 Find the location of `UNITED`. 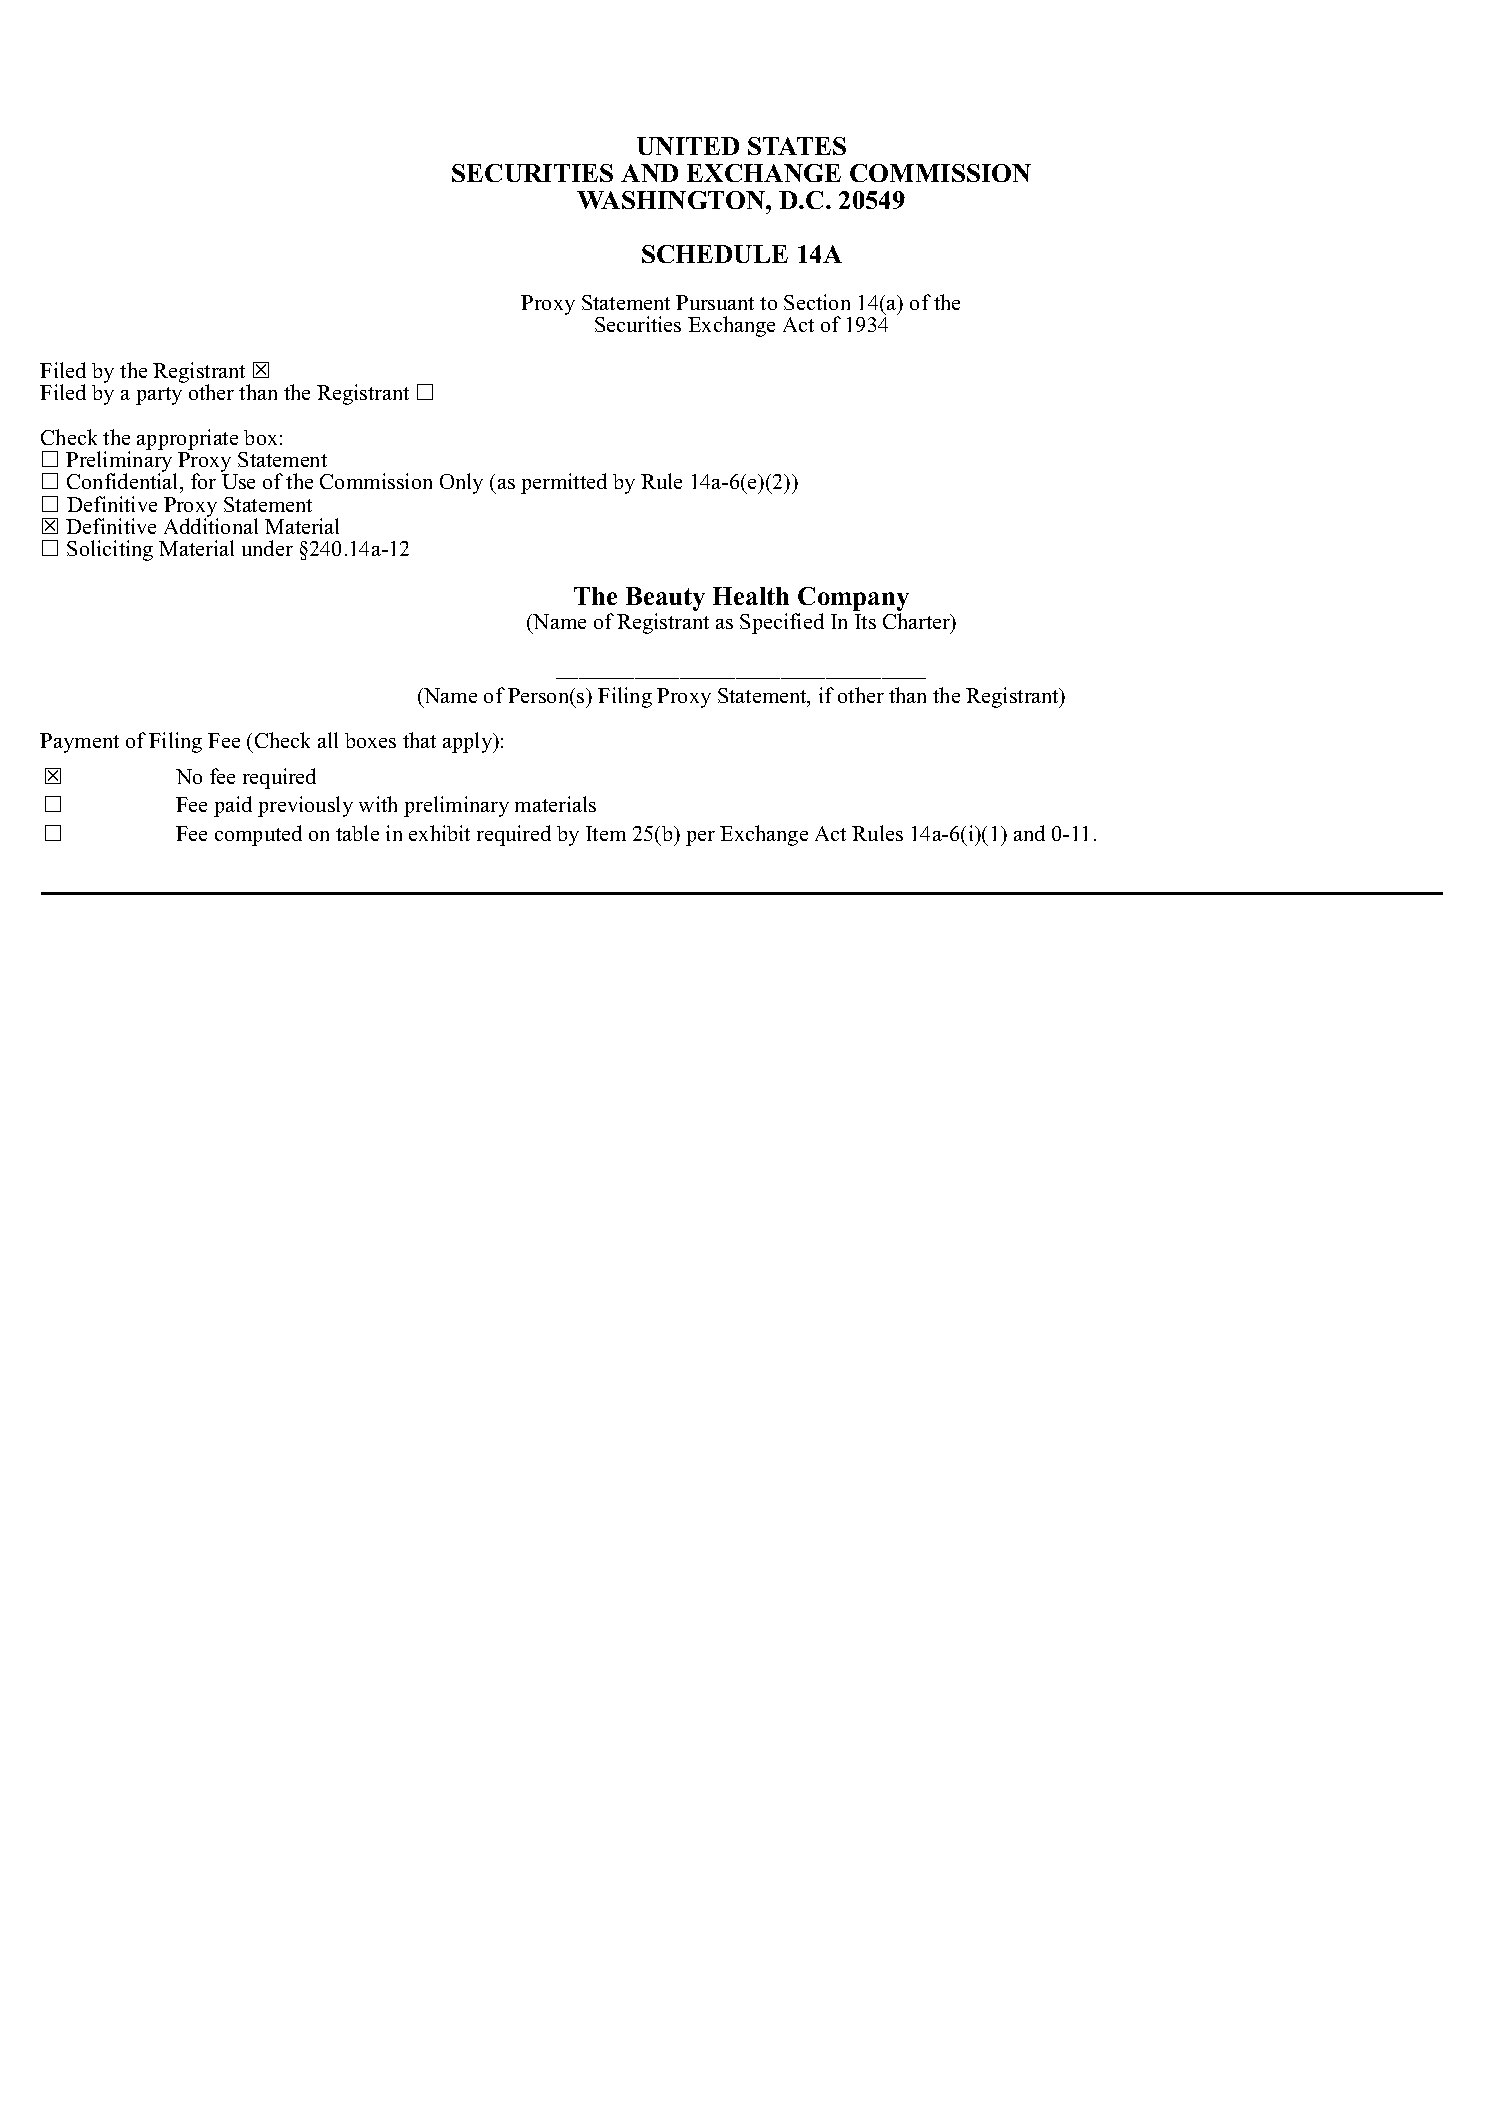

UNITED is located at coordinates (688, 146).
